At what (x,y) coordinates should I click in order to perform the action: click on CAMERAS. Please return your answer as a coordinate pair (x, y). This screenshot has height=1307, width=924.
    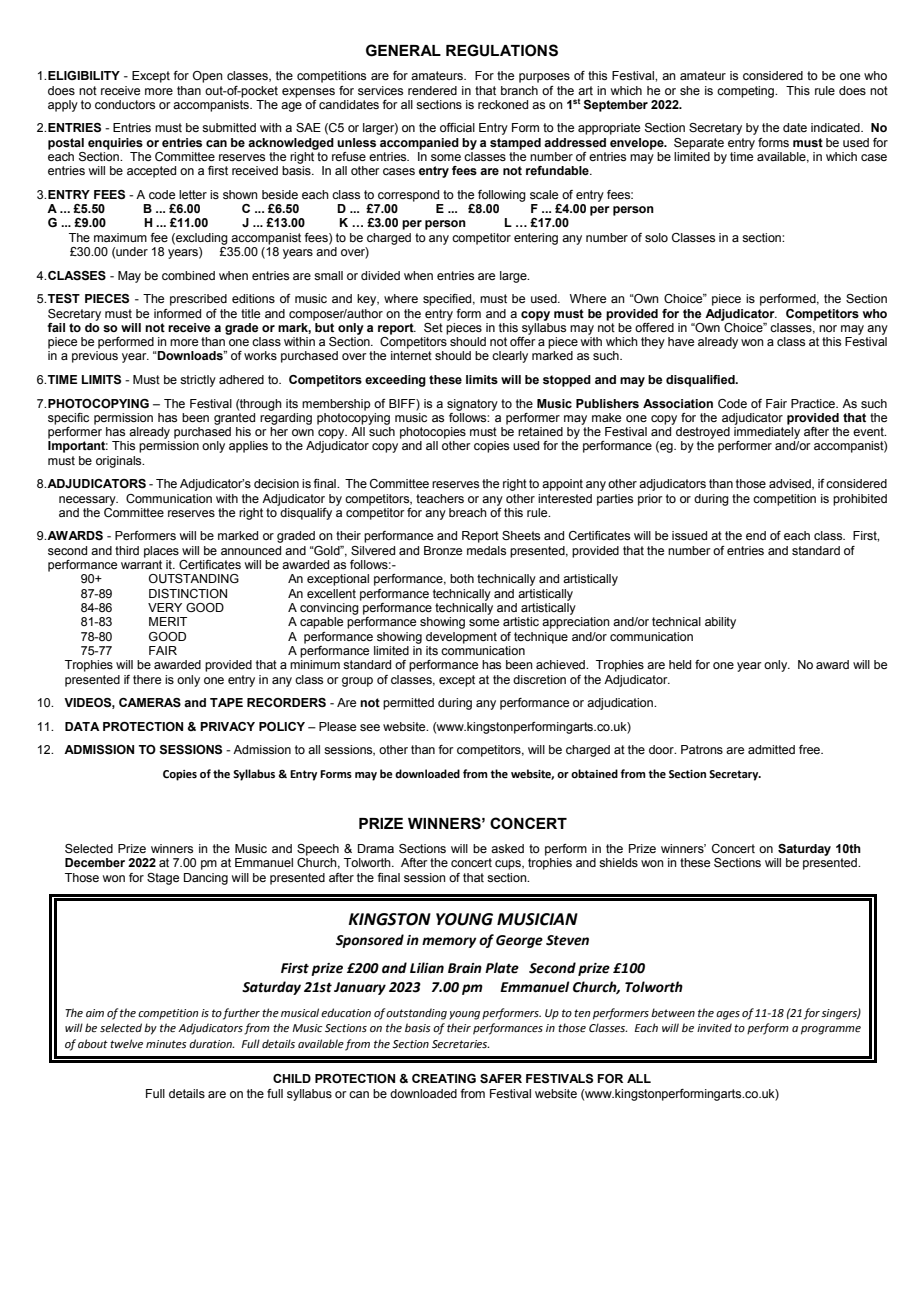
    Looking at the image, I should click on (150, 702).
